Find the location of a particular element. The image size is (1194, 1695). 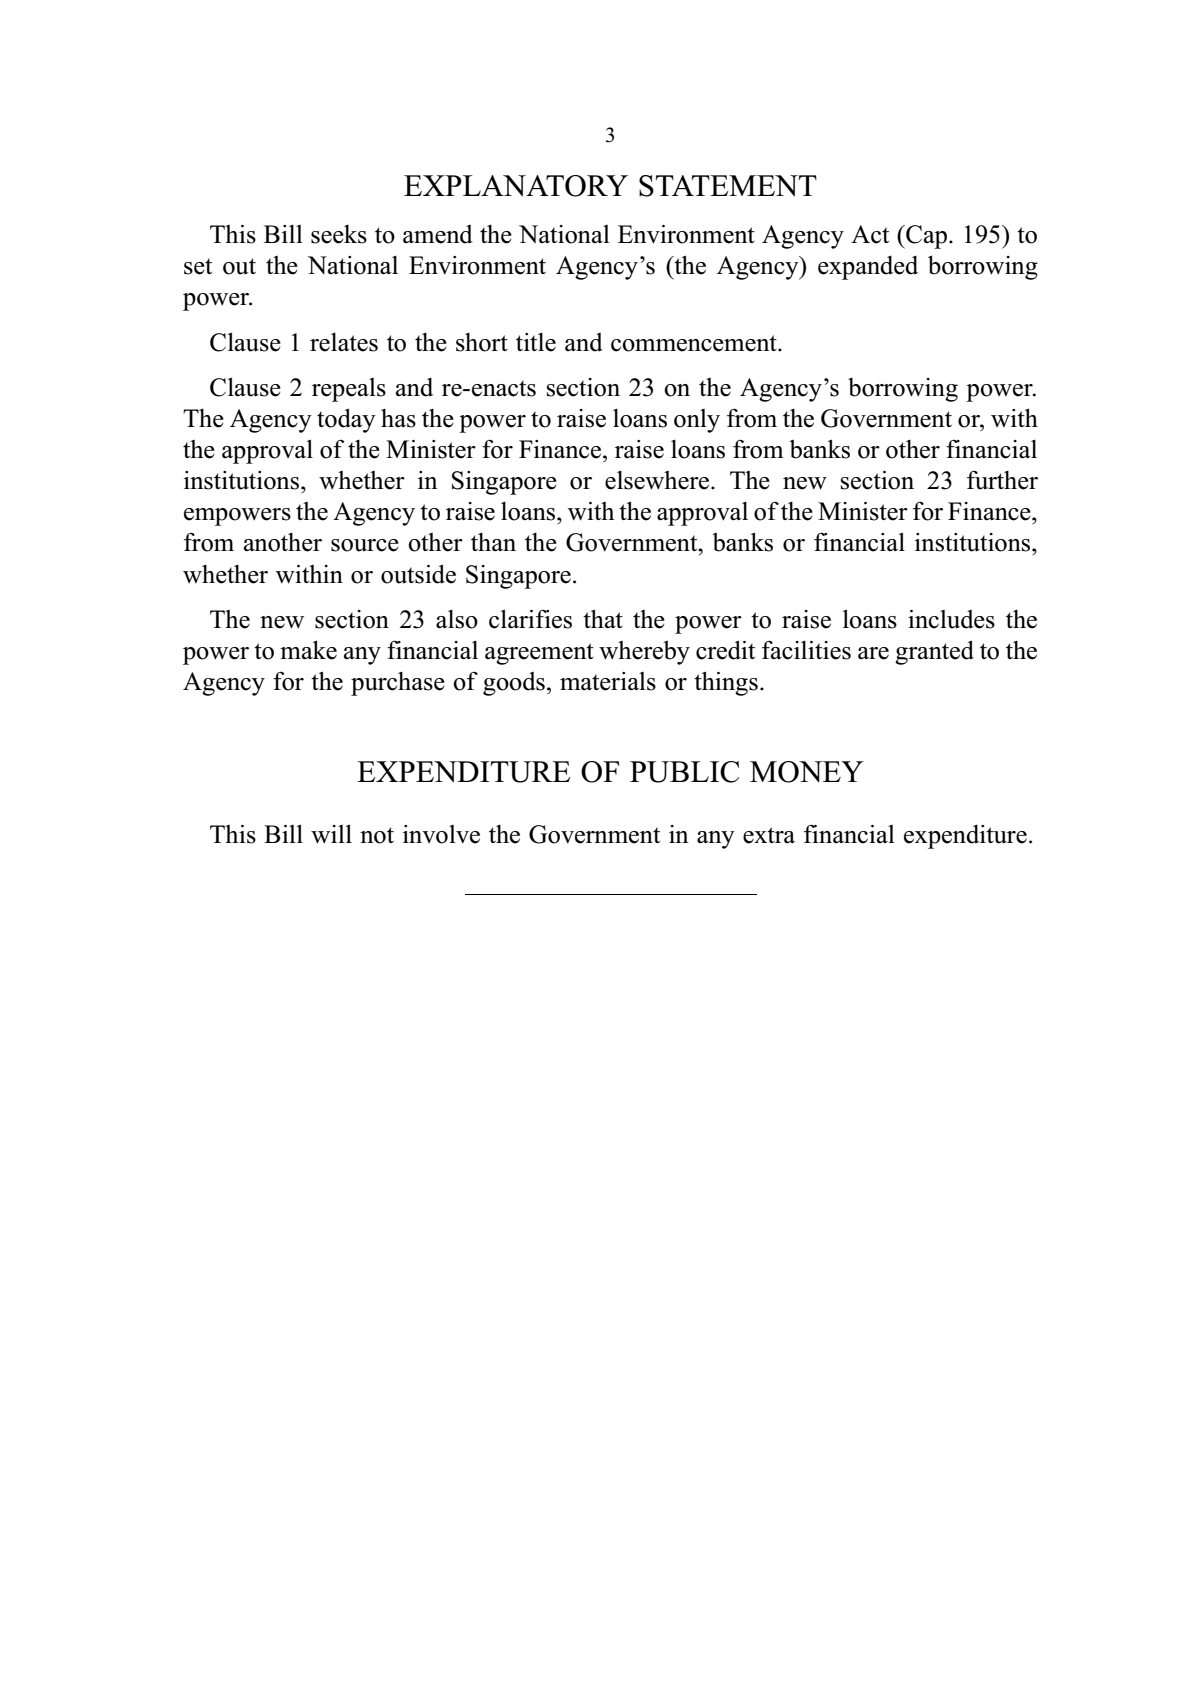

commencement is located at coordinates (695, 343).
